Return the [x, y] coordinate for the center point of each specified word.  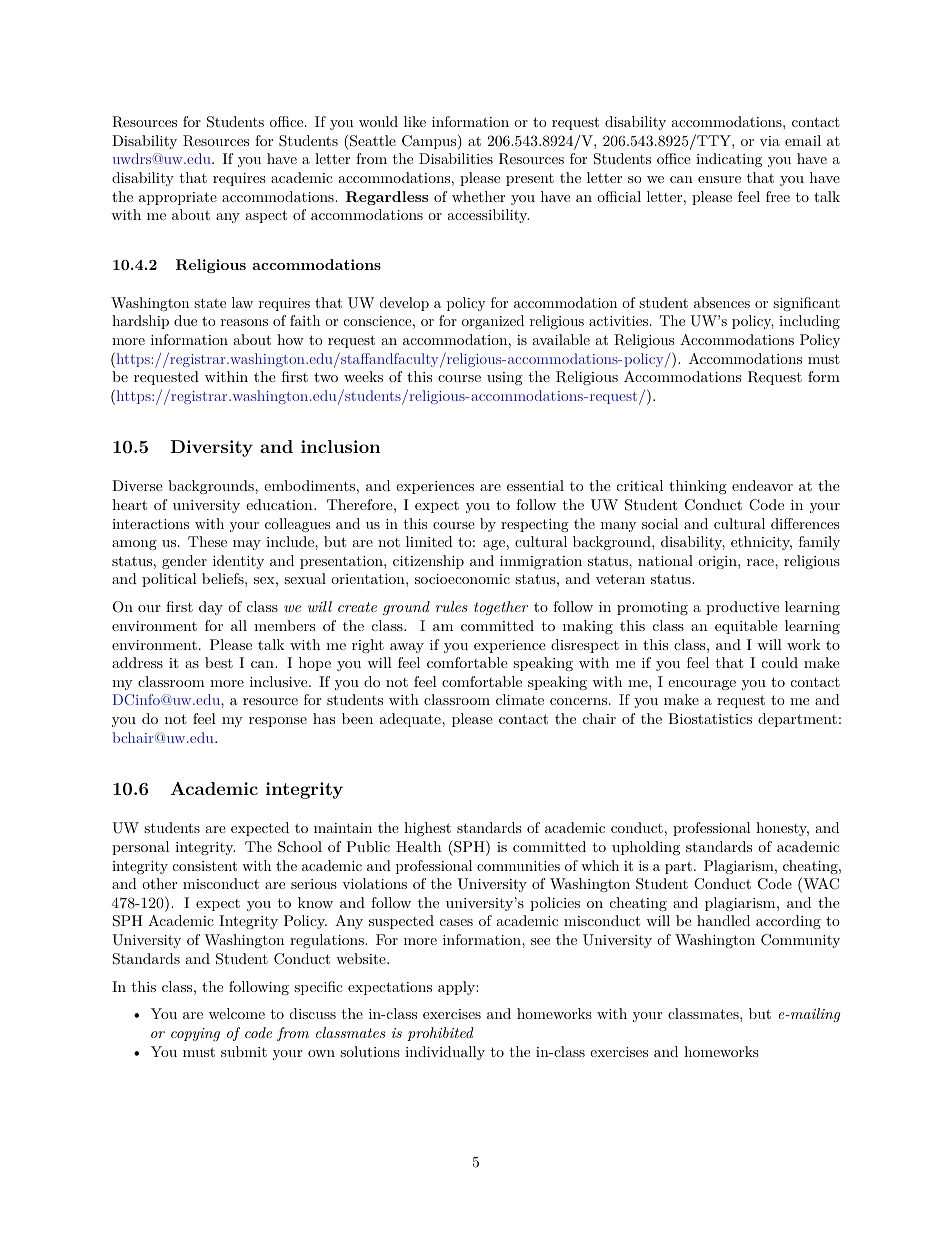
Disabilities [456, 158]
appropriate [178, 198]
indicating [729, 160]
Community [800, 941]
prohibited [440, 1034]
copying [195, 1034]
